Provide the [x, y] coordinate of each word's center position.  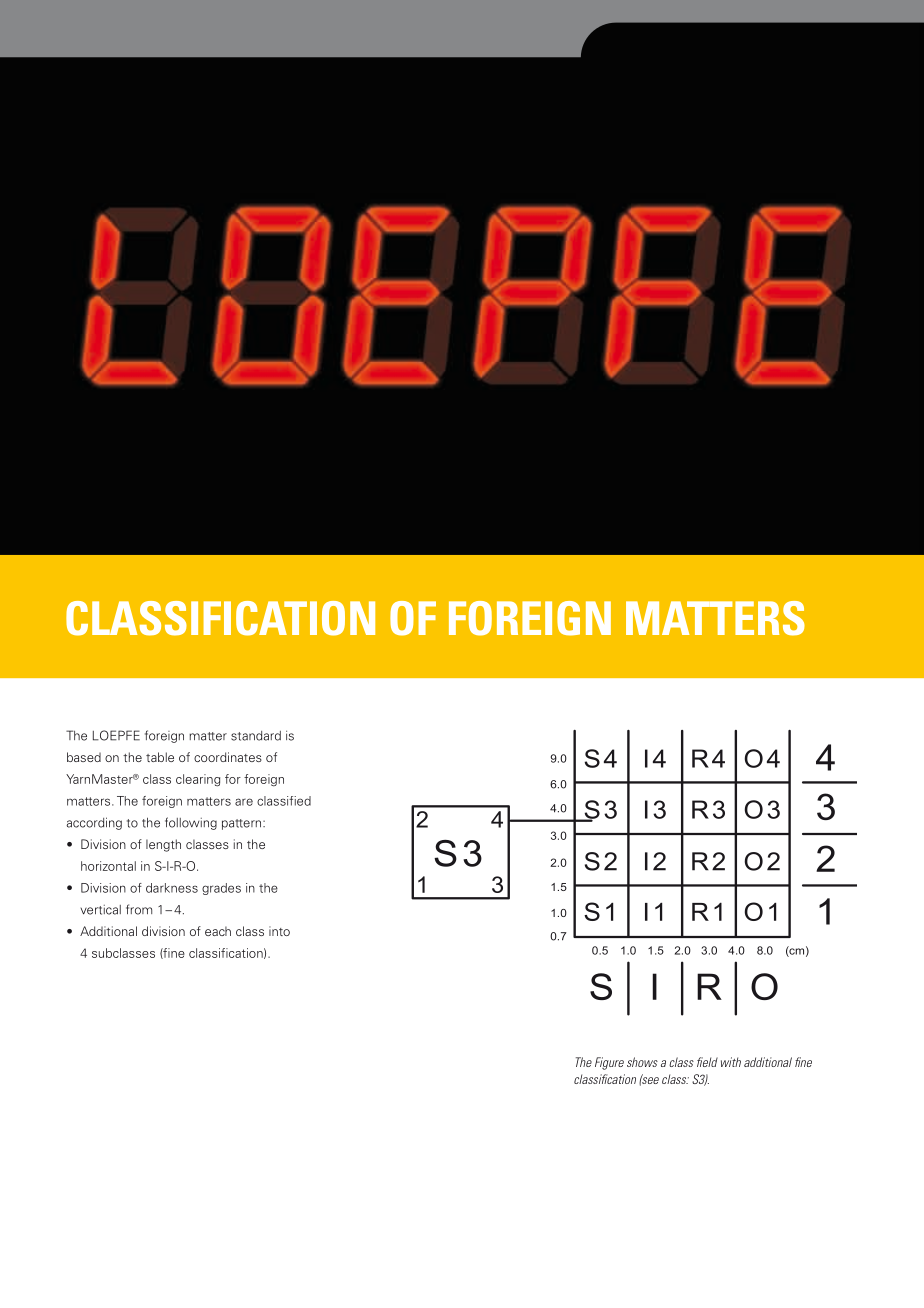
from [139, 909]
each [218, 931]
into [279, 931]
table [160, 757]
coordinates [228, 757]
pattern [243, 824]
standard [256, 736]
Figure [609, 1063]
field [707, 1062]
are [244, 802]
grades [221, 889]
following [191, 823]
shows [642, 1062]
